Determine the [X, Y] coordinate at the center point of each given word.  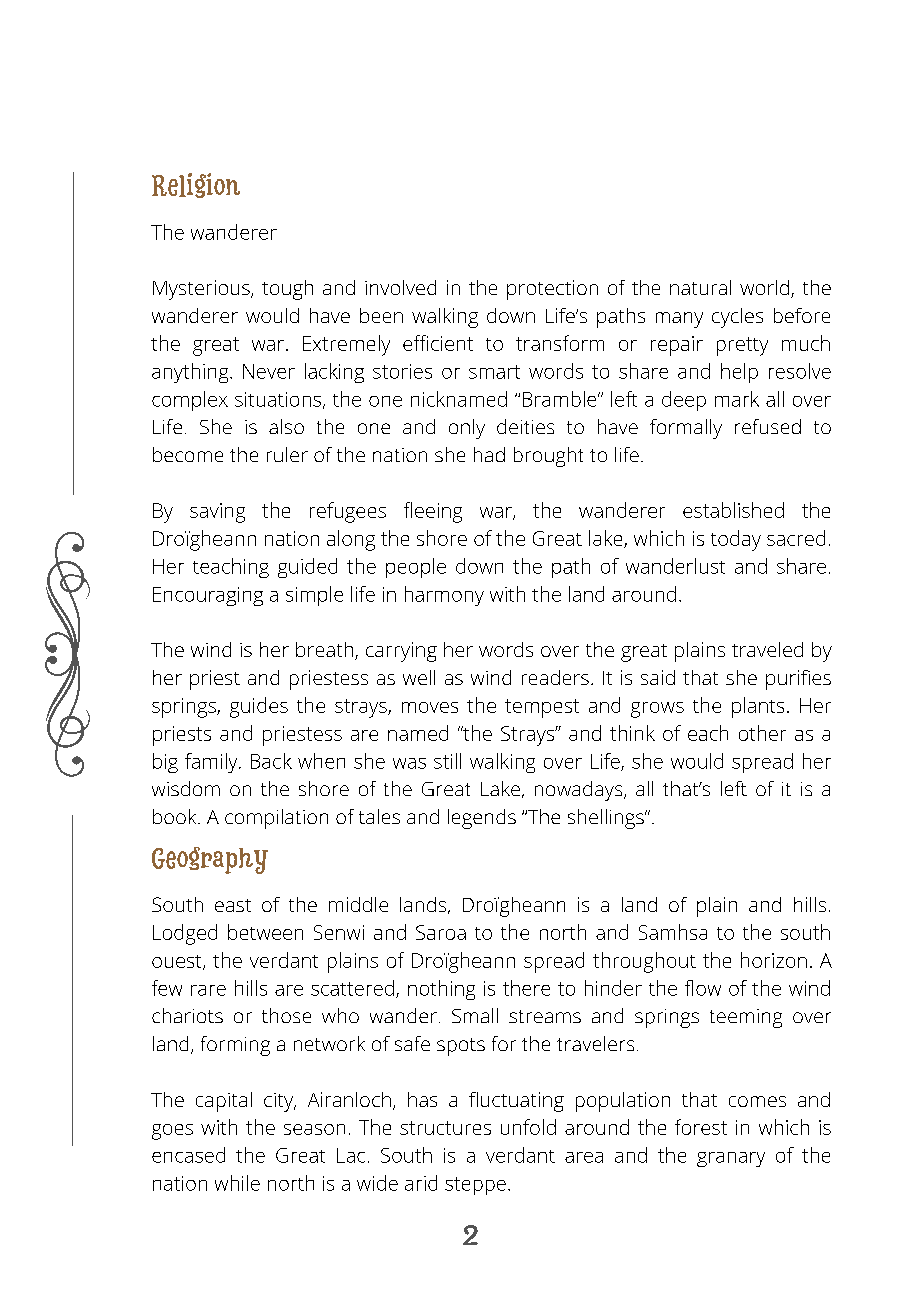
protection [552, 290]
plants [758, 707]
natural [700, 287]
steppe [475, 1186]
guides [259, 707]
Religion [196, 185]
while [237, 1183]
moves [430, 707]
